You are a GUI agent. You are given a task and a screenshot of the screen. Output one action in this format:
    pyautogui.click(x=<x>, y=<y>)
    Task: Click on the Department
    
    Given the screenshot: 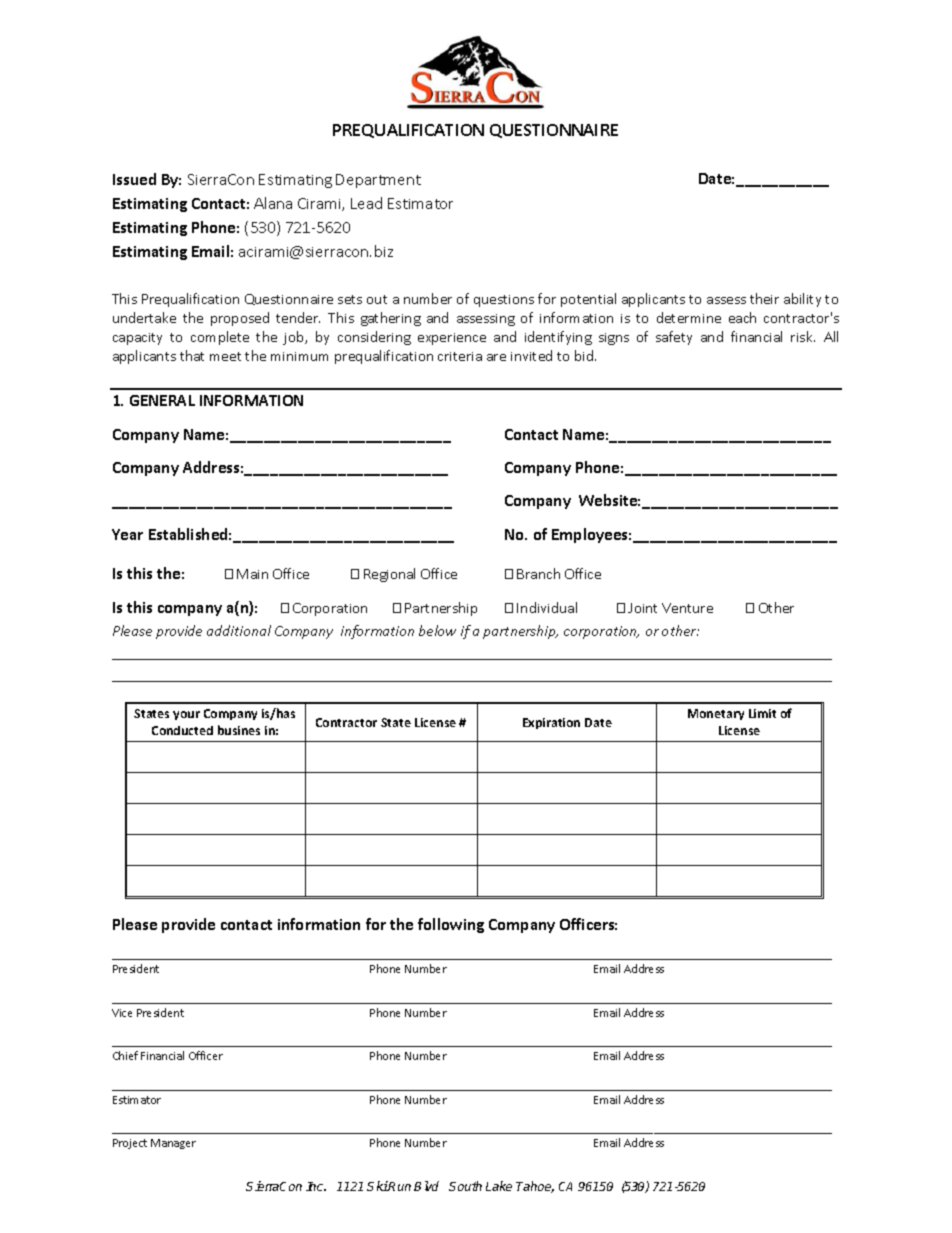 What is the action you would take?
    pyautogui.click(x=378, y=181)
